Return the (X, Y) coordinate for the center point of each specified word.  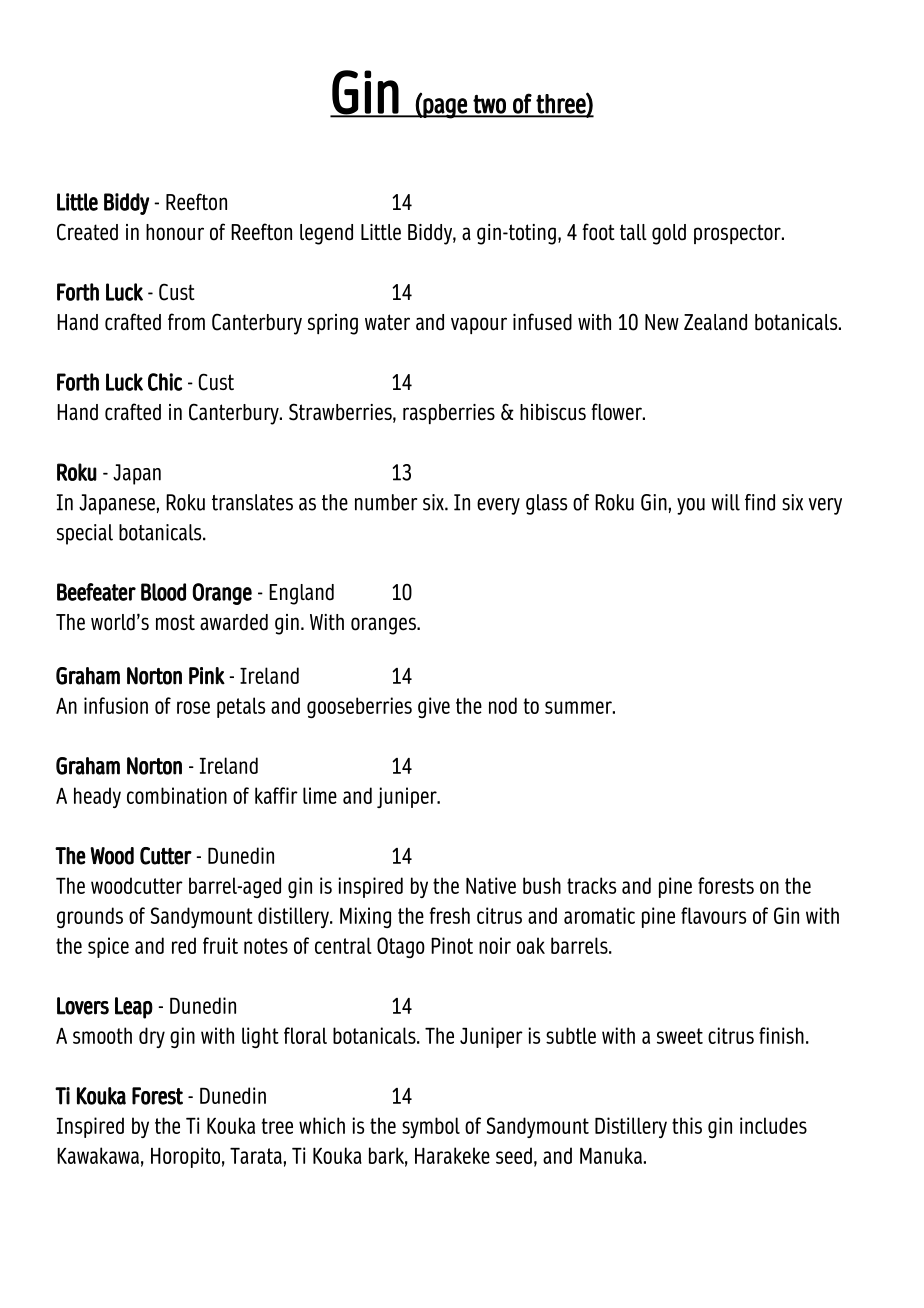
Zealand (715, 322)
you (691, 506)
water (387, 322)
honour (175, 232)
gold (669, 234)
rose (193, 707)
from (186, 322)
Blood (163, 592)
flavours (713, 915)
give (434, 707)
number (386, 502)
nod (503, 705)
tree (277, 1126)
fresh (450, 915)
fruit (220, 945)
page (445, 108)
